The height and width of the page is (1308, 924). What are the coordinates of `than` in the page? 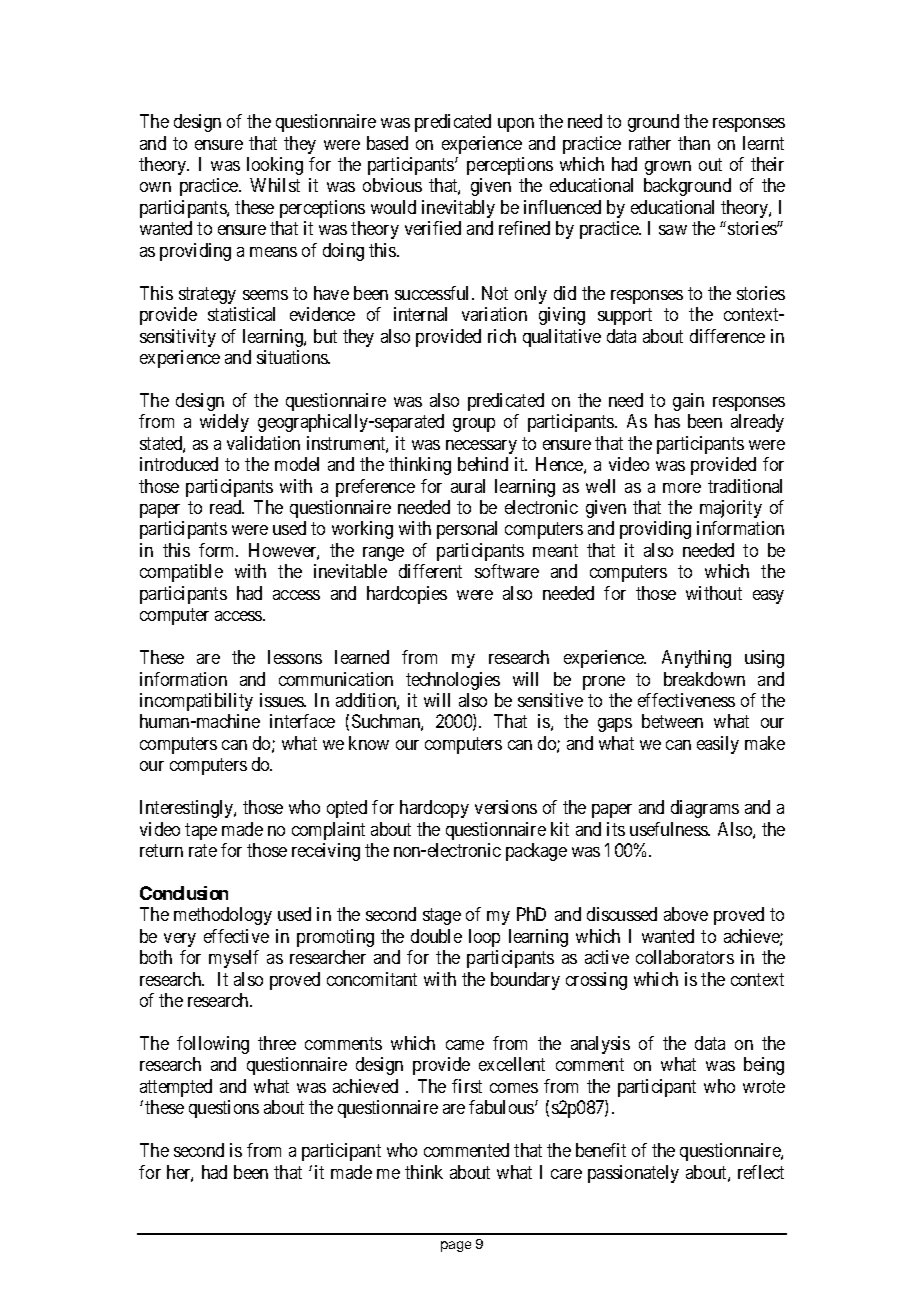 It's located at (694, 143).
